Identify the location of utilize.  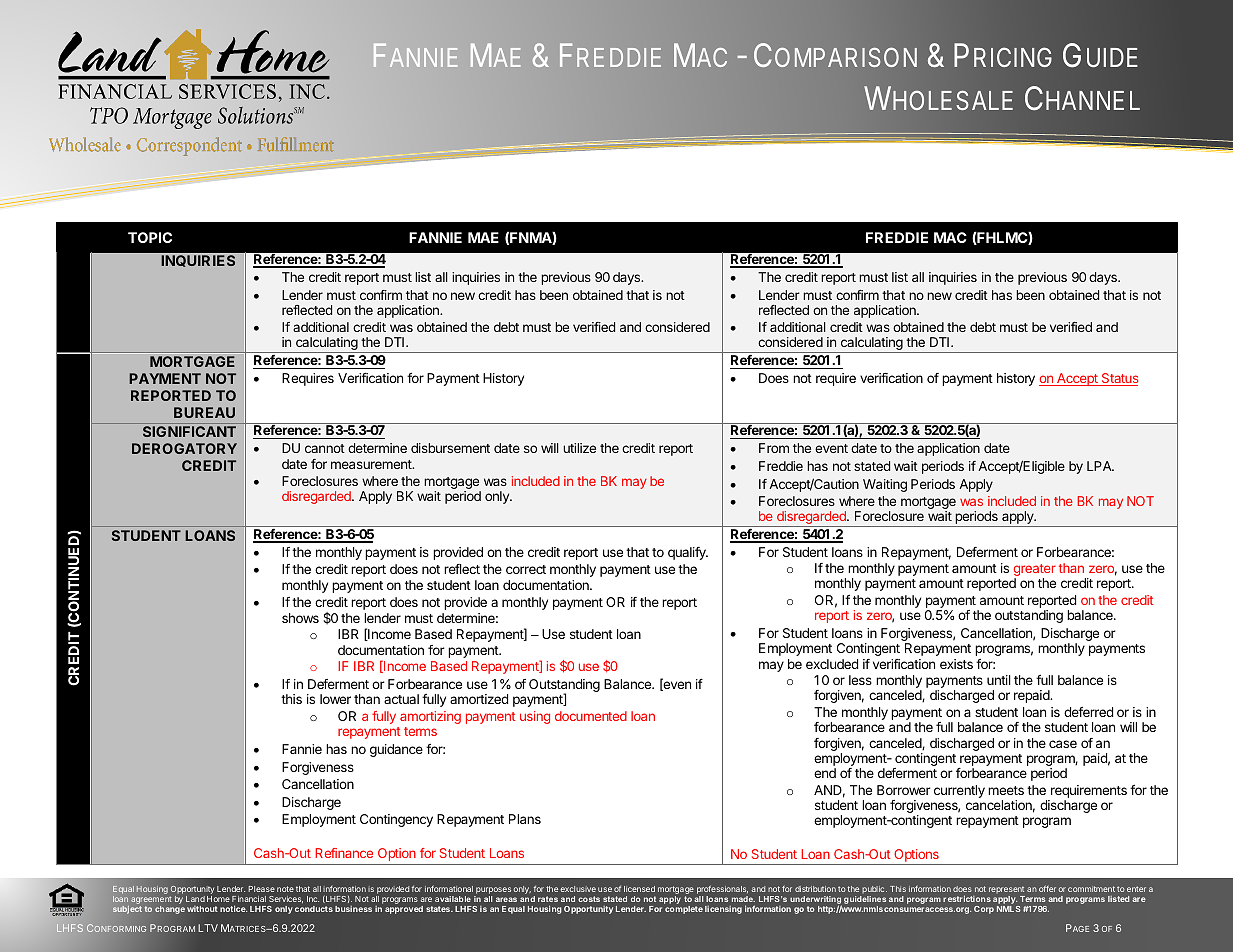
(579, 448).
